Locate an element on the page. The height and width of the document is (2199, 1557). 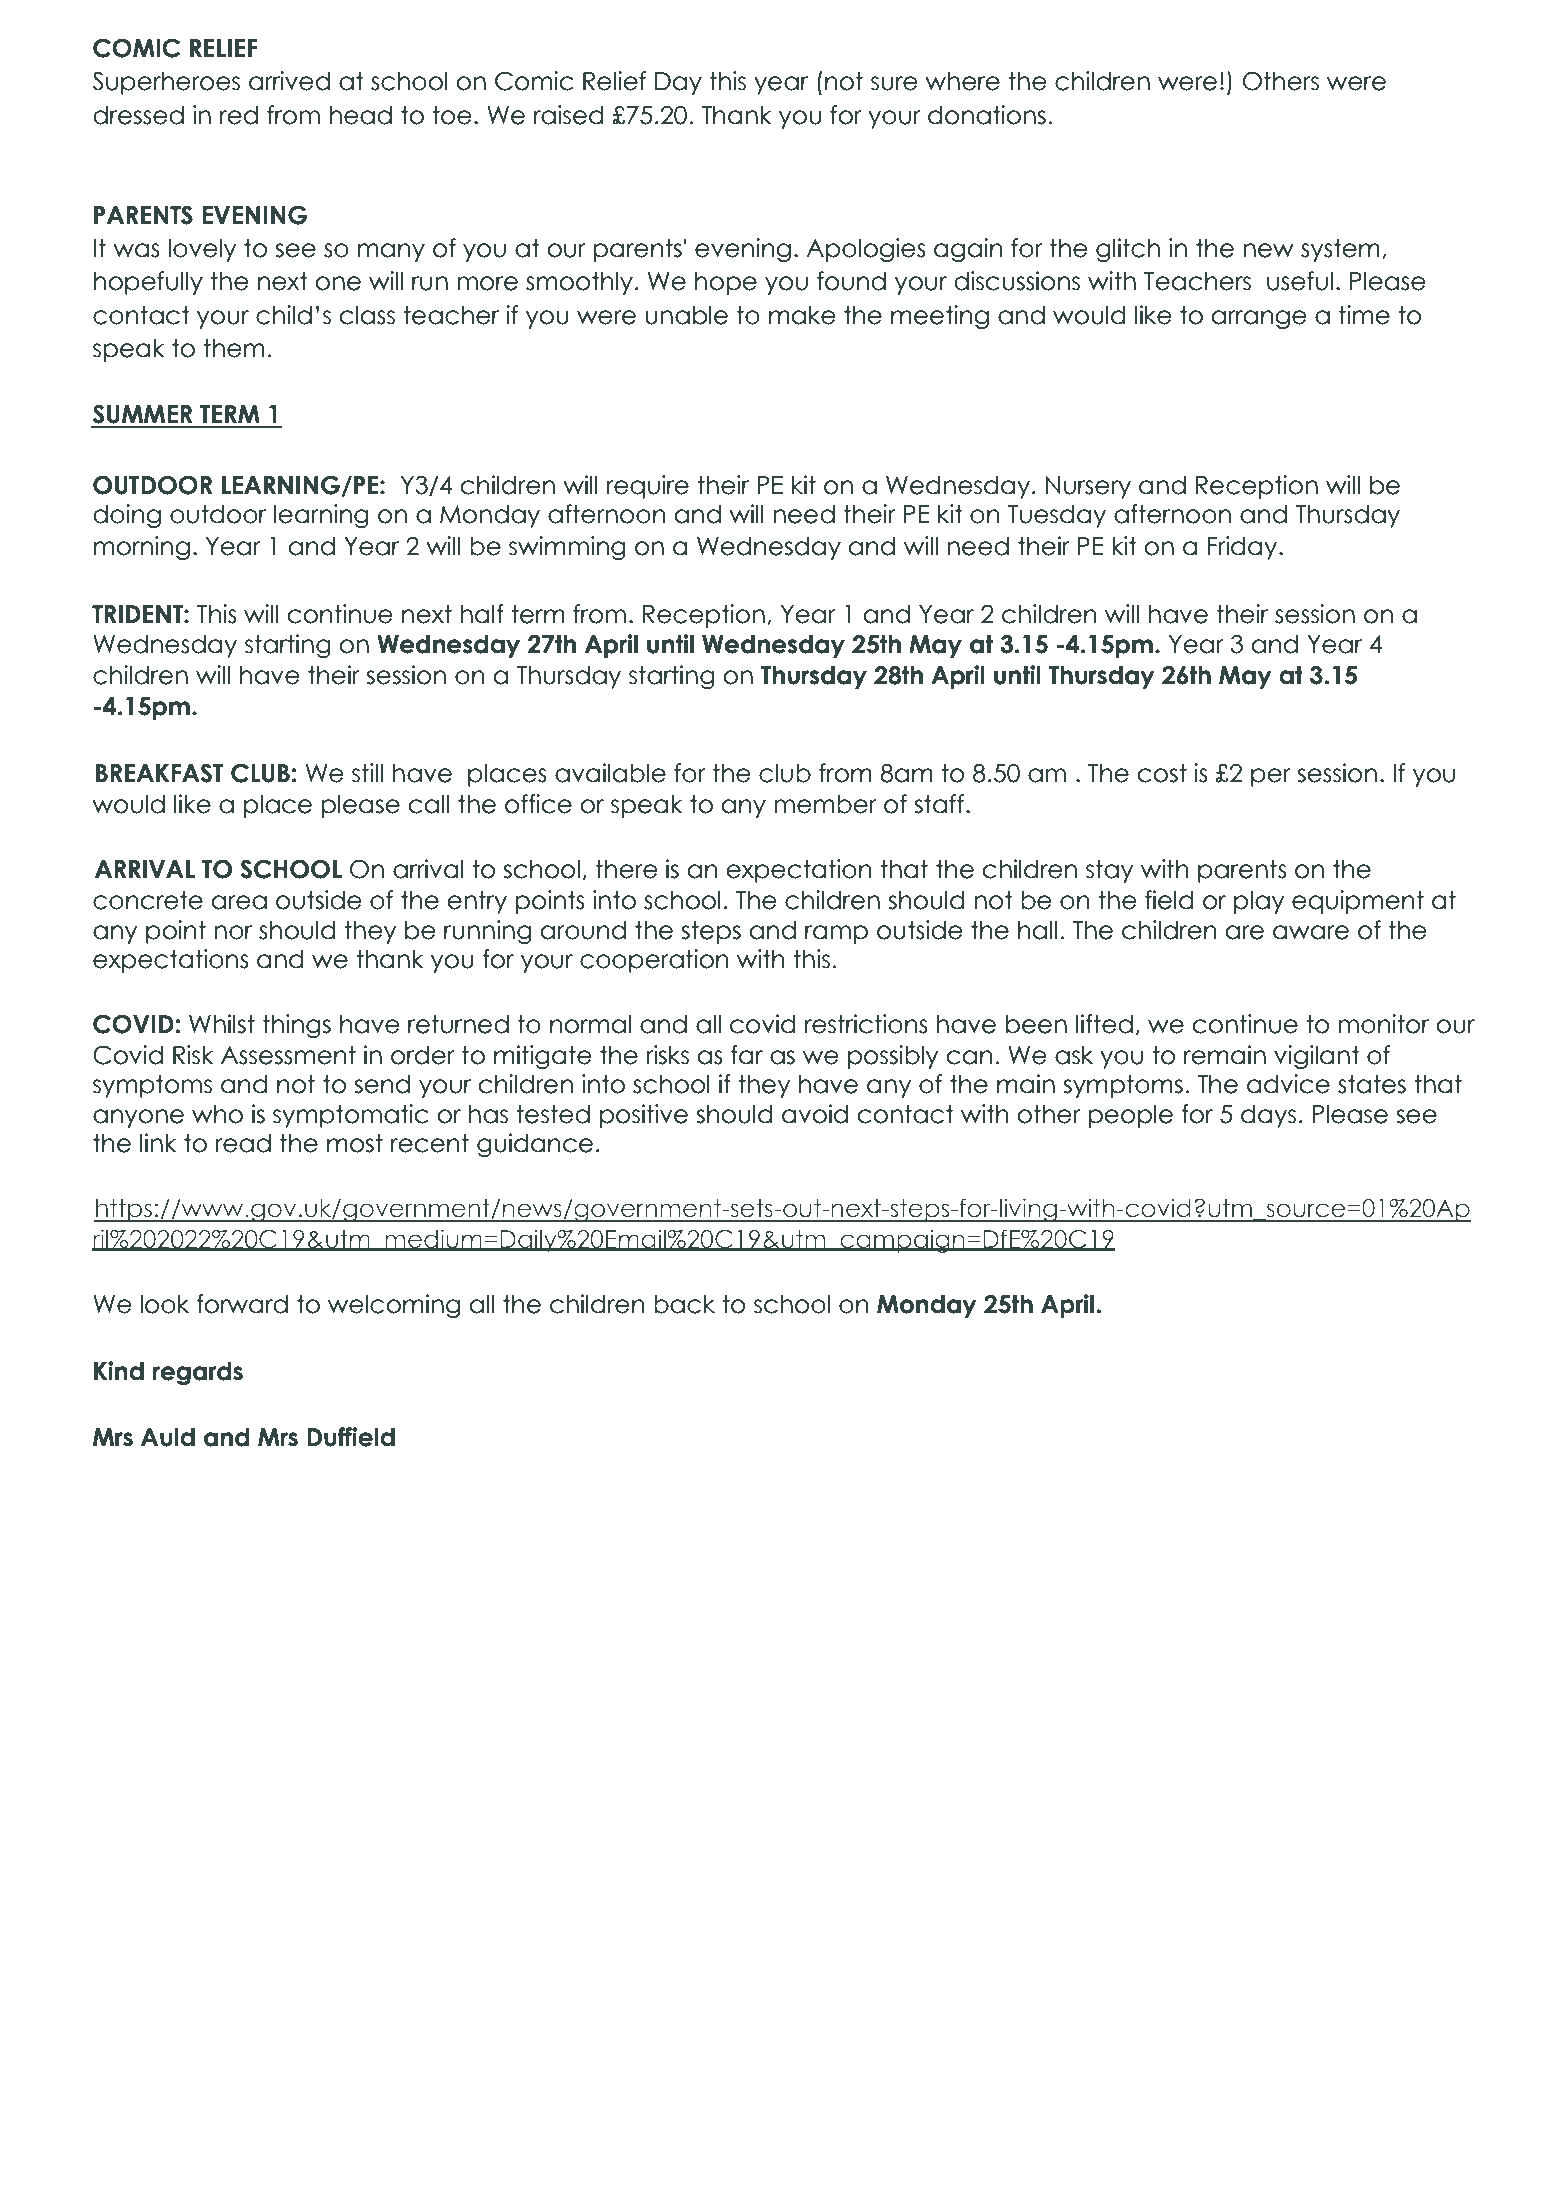
sure is located at coordinates (894, 83).
